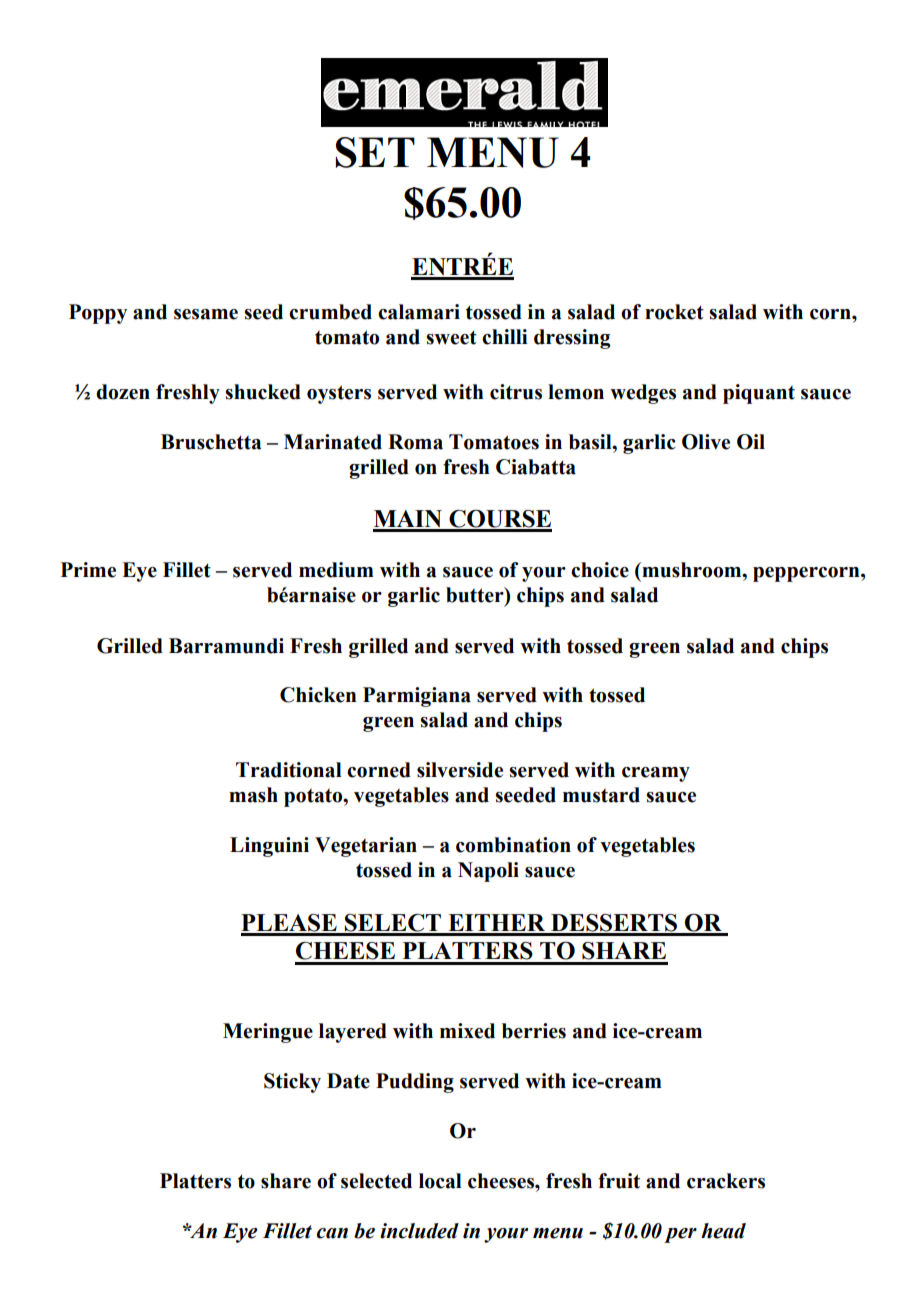  I want to click on mixed, so click(467, 1031).
